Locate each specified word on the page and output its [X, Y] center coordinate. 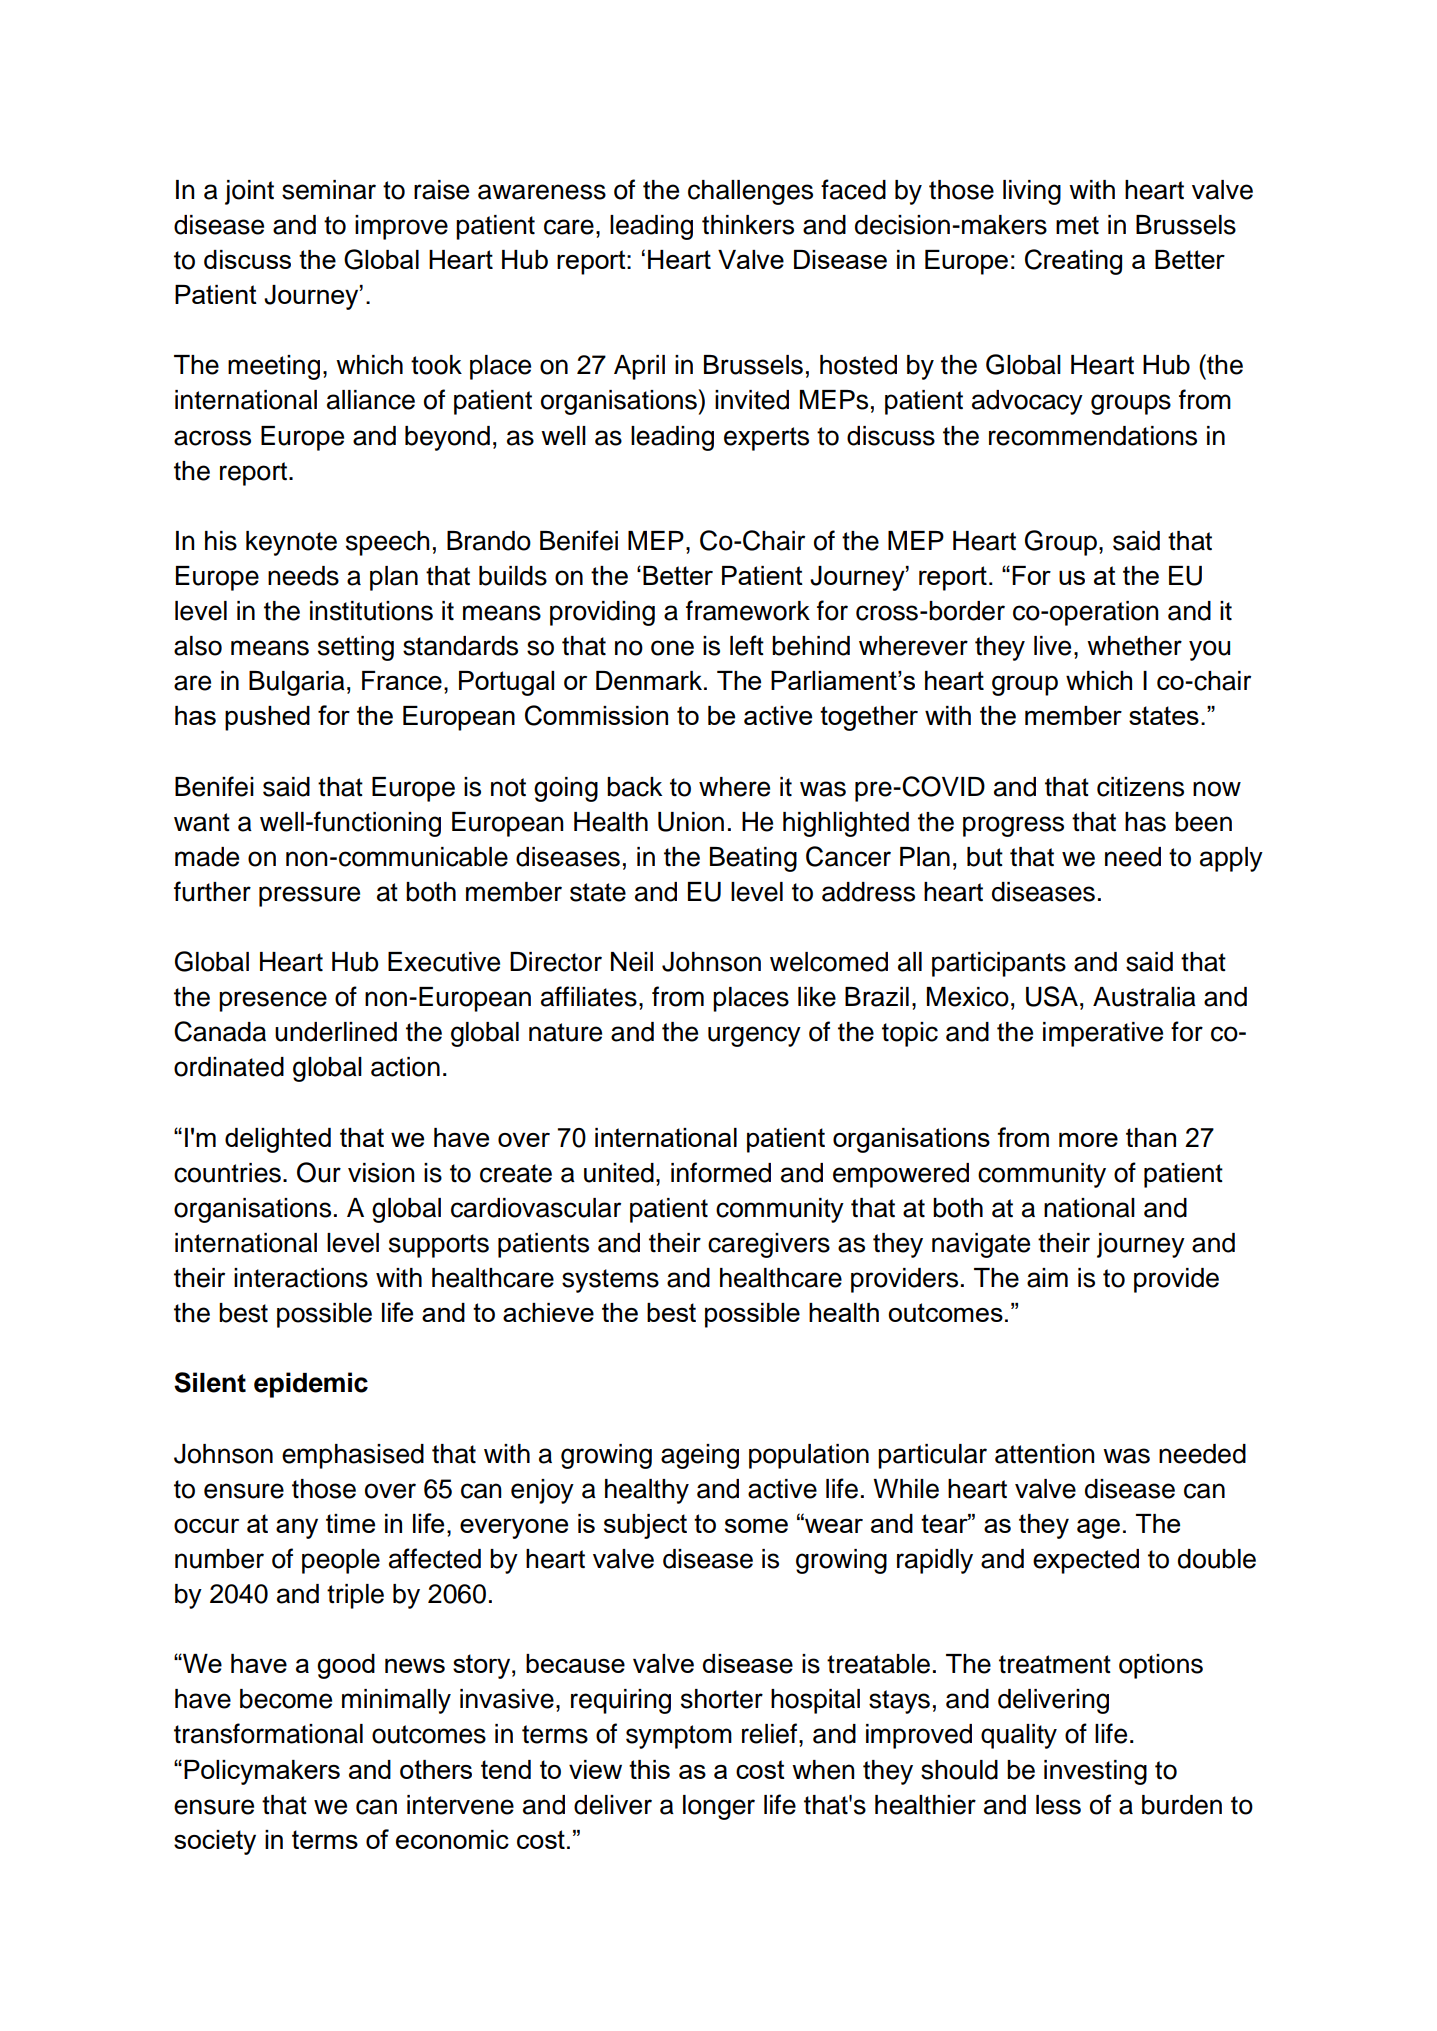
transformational [268, 1733]
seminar [329, 190]
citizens [1140, 787]
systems [610, 1281]
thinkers [748, 225]
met [1077, 225]
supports [439, 1246]
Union [691, 822]
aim [1047, 1278]
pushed [267, 718]
